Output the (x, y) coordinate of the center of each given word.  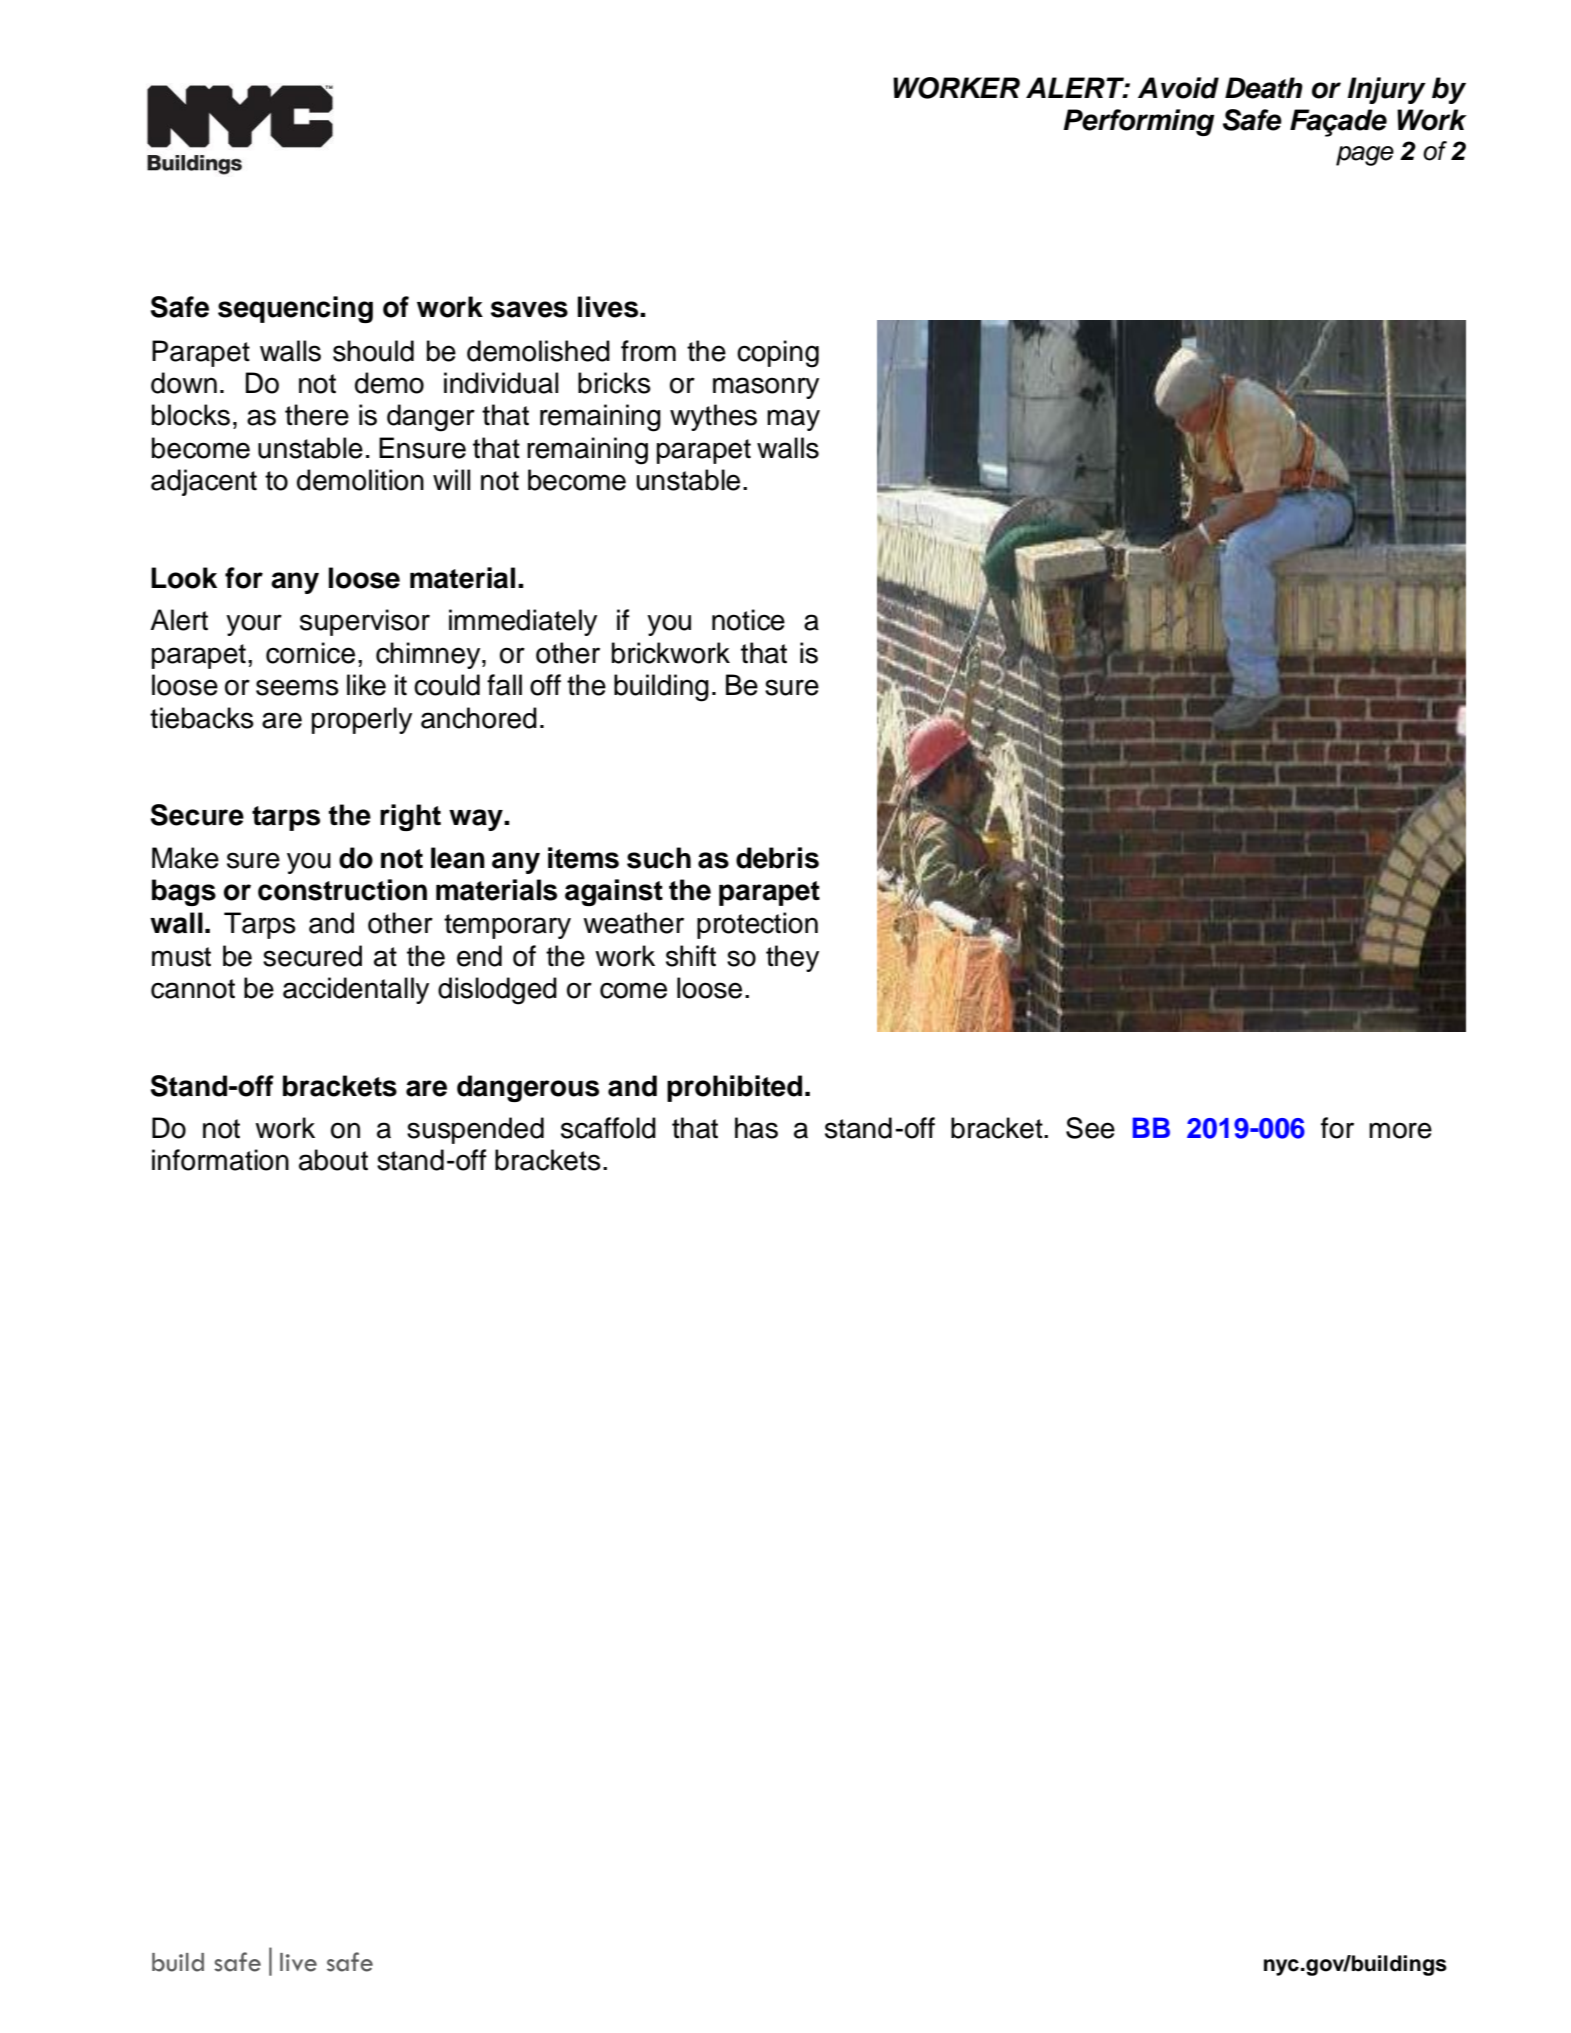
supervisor (365, 622)
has (756, 1128)
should (373, 351)
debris (777, 858)
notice (748, 620)
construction (342, 890)
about (333, 1160)
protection (757, 925)
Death (1264, 88)
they (792, 958)
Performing (1139, 122)
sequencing (295, 309)
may (793, 420)
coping (778, 354)
